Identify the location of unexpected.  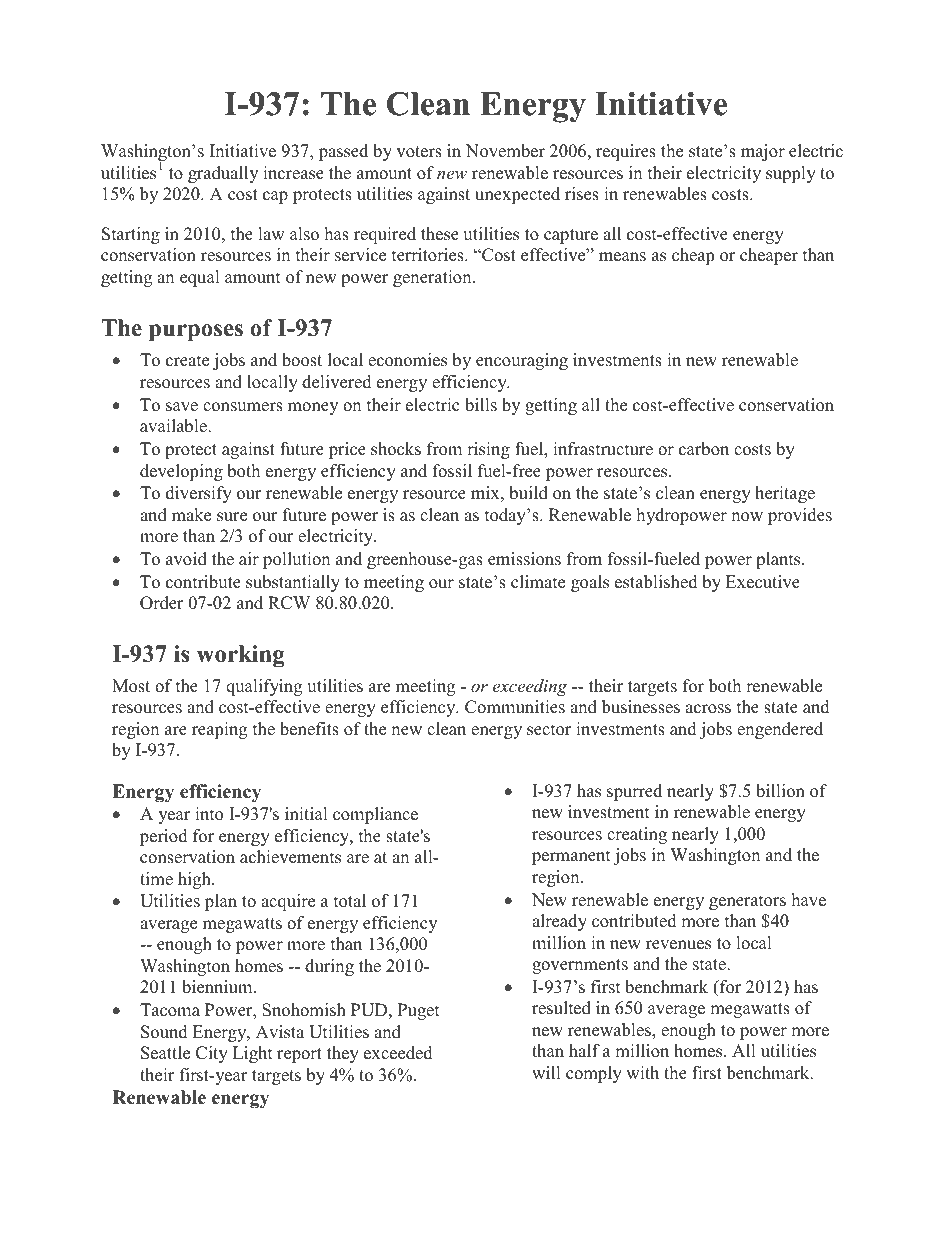
(517, 195).
